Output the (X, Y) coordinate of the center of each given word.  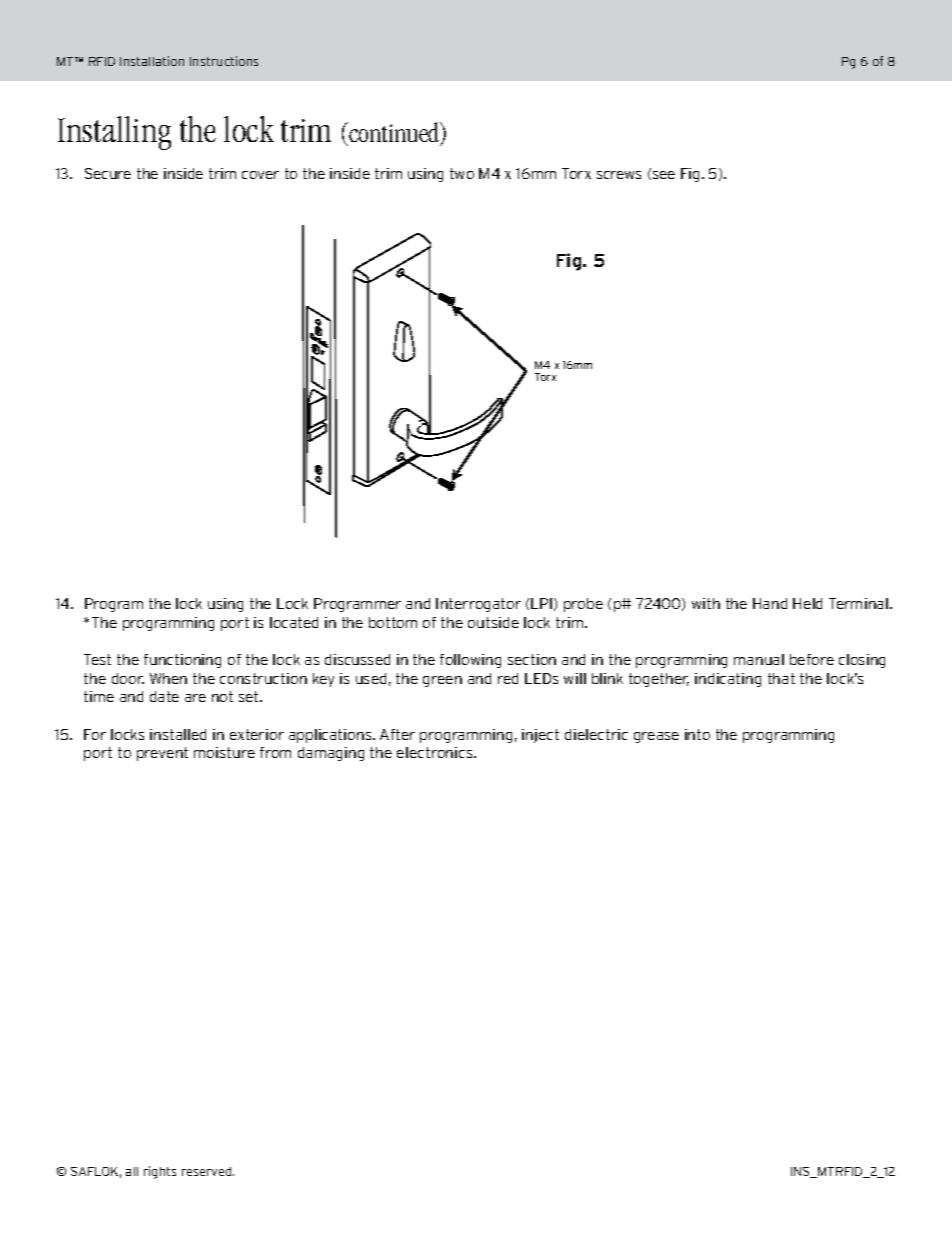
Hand (770, 603)
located (294, 622)
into (697, 734)
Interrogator (478, 605)
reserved (208, 1171)
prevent (162, 754)
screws (619, 175)
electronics (436, 752)
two (462, 173)
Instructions (224, 61)
